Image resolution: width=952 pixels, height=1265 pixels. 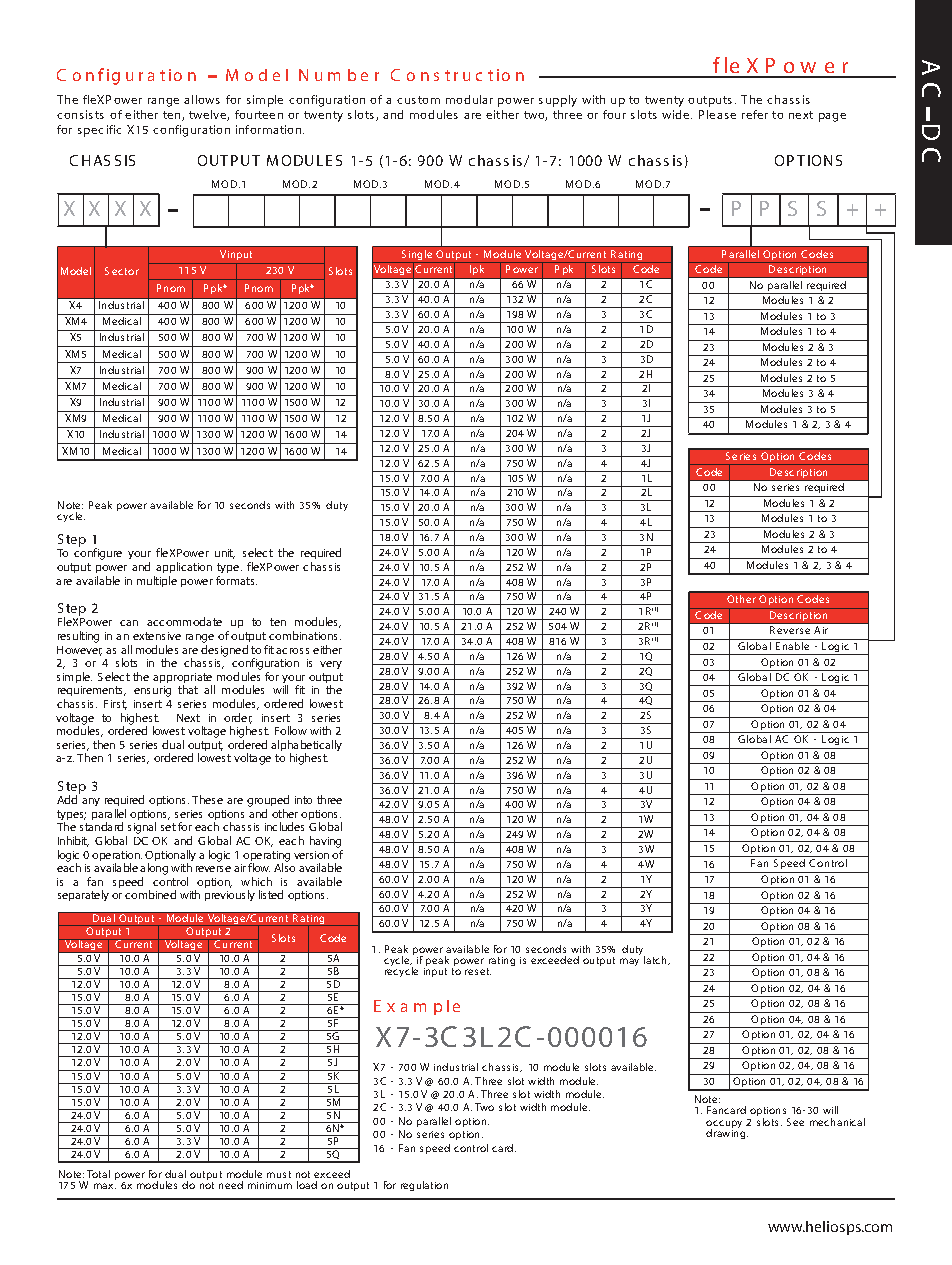 What do you see at coordinates (76, 271) in the image?
I see `Model` at bounding box center [76, 271].
